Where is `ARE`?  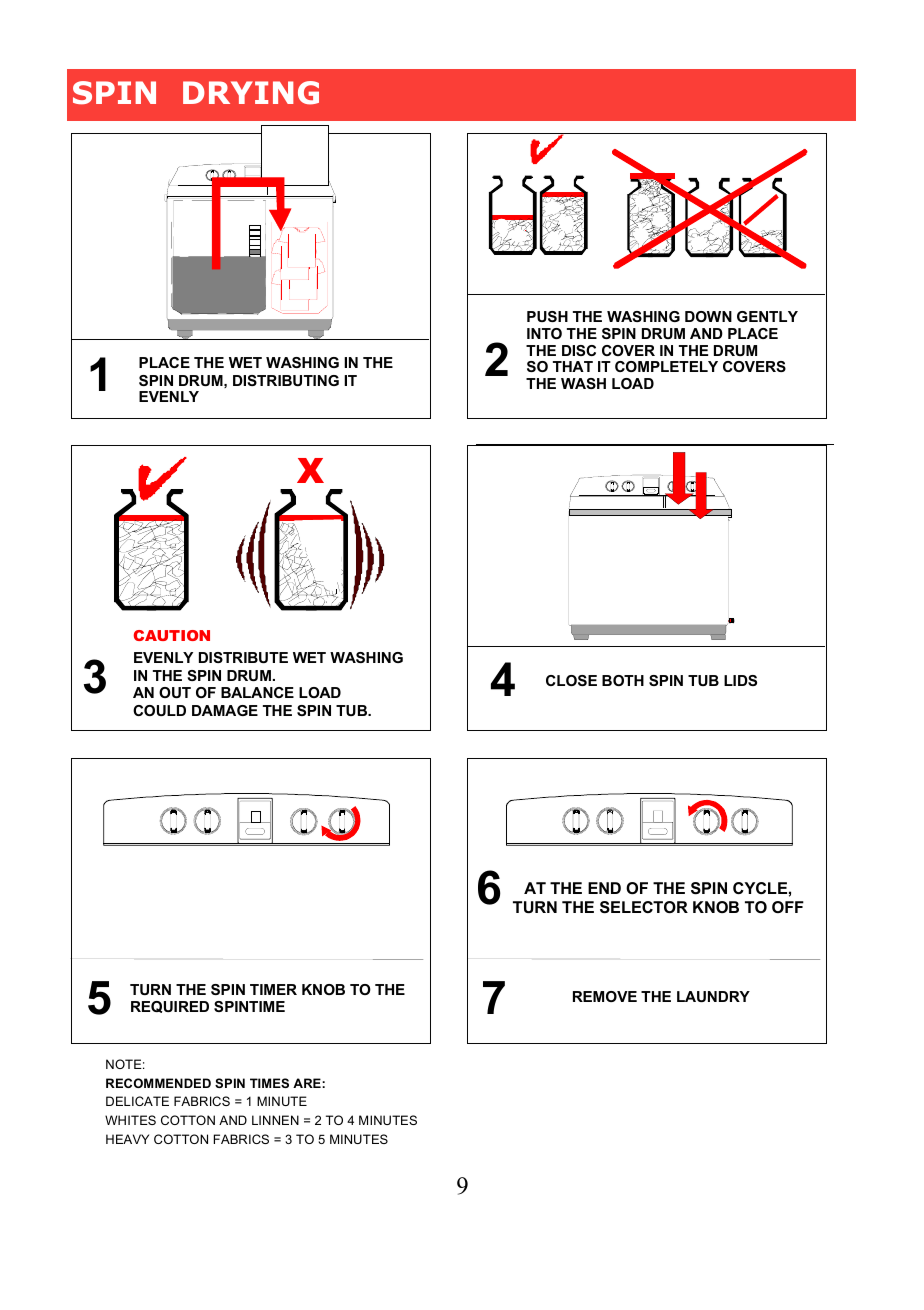 ARE is located at coordinates (308, 1083).
